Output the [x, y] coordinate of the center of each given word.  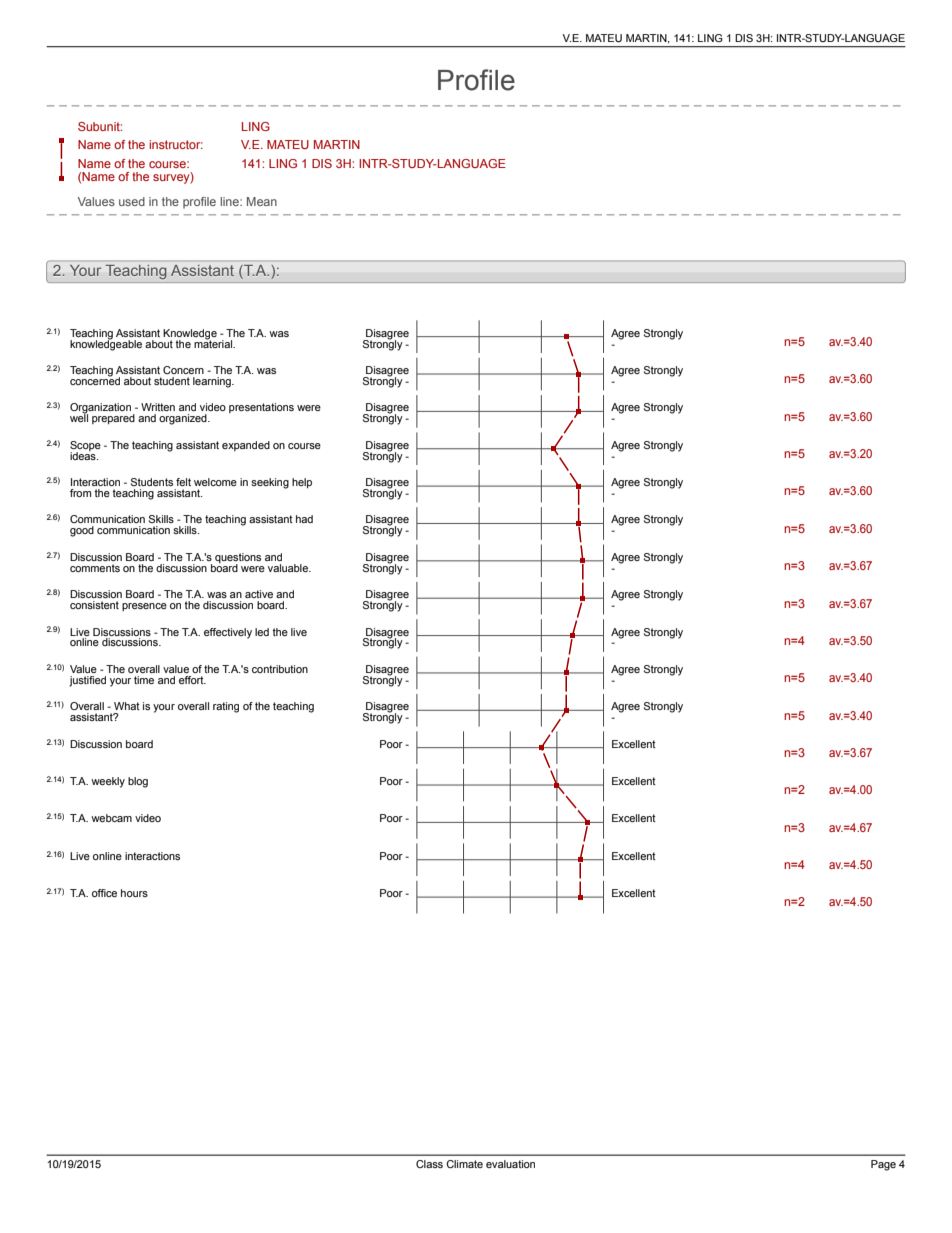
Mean [262, 201]
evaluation [510, 1164]
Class [429, 1164]
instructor [176, 144]
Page [883, 1165]
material [214, 342]
